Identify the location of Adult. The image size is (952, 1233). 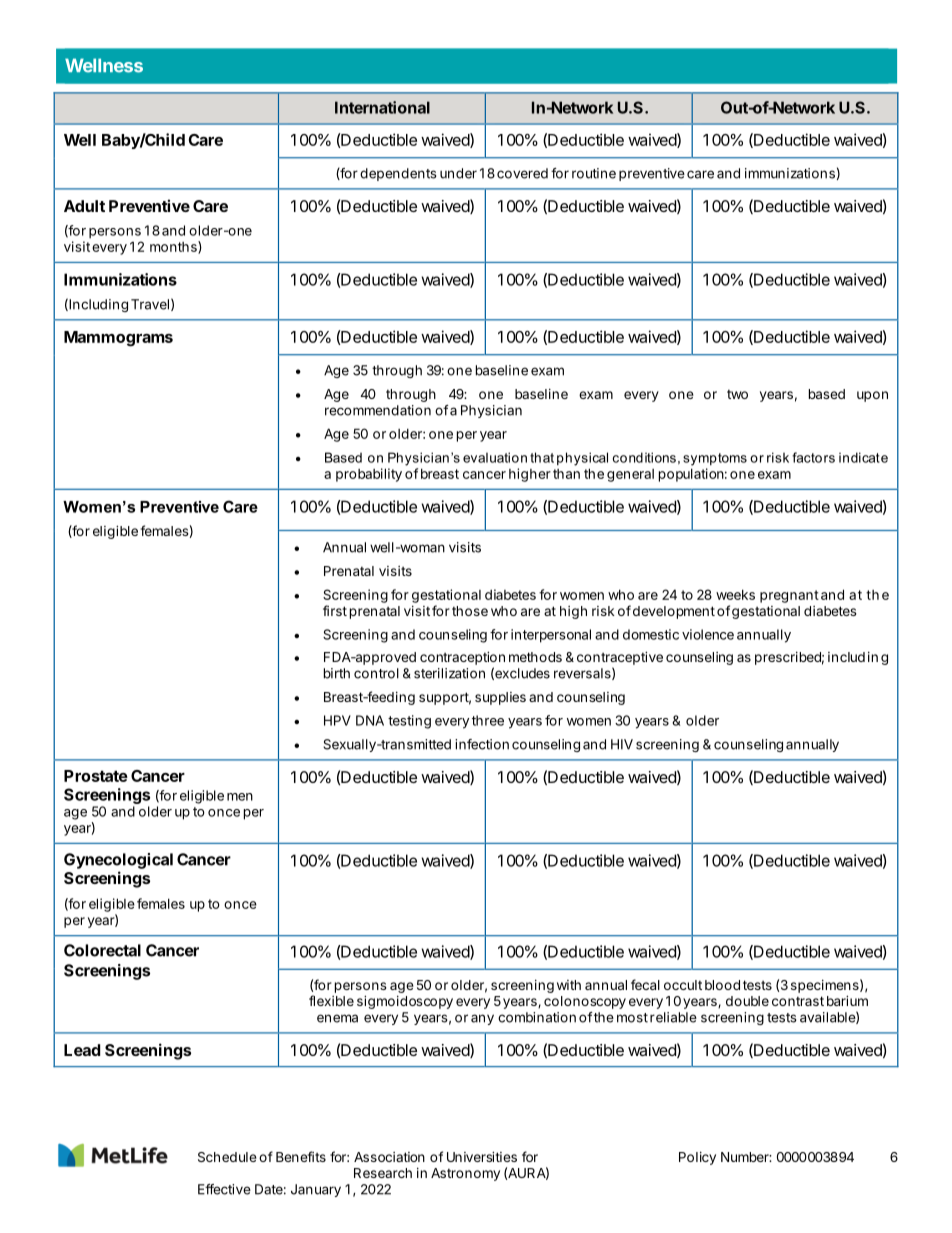
(84, 206).
